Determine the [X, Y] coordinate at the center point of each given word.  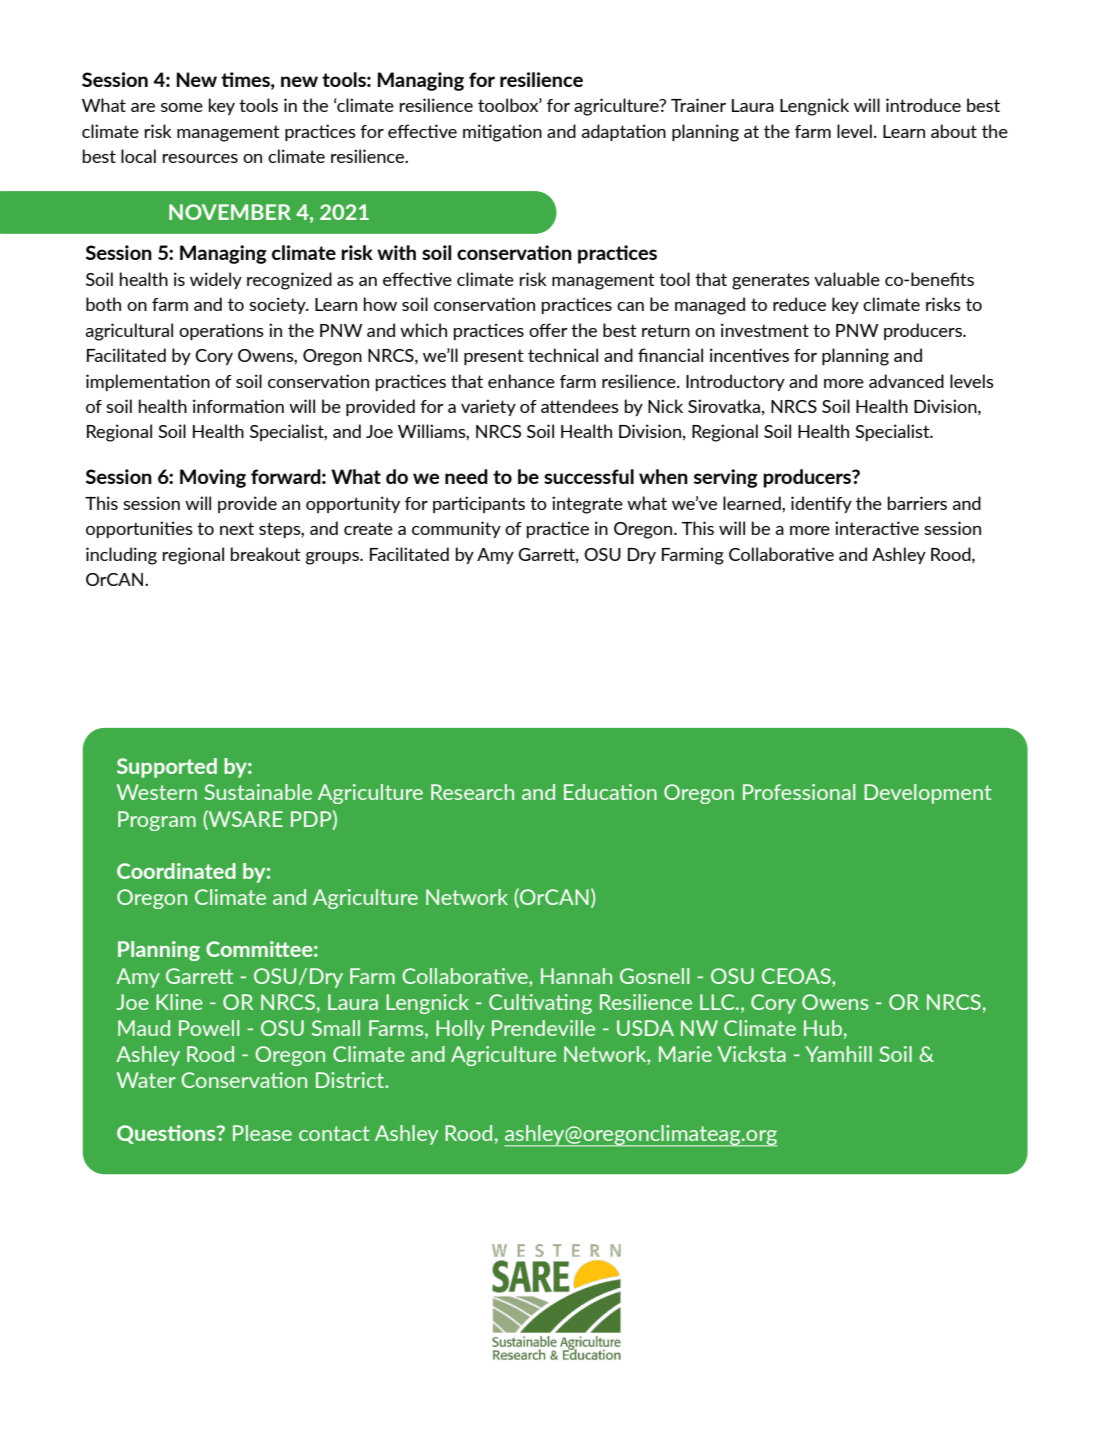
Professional [799, 792]
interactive [877, 528]
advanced [906, 381]
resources [200, 158]
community [456, 529]
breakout [266, 554]
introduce [923, 105]
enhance [521, 381]
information [238, 406]
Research [472, 792]
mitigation [502, 133]
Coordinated [176, 871]
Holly [460, 1030]
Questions [167, 1134]
